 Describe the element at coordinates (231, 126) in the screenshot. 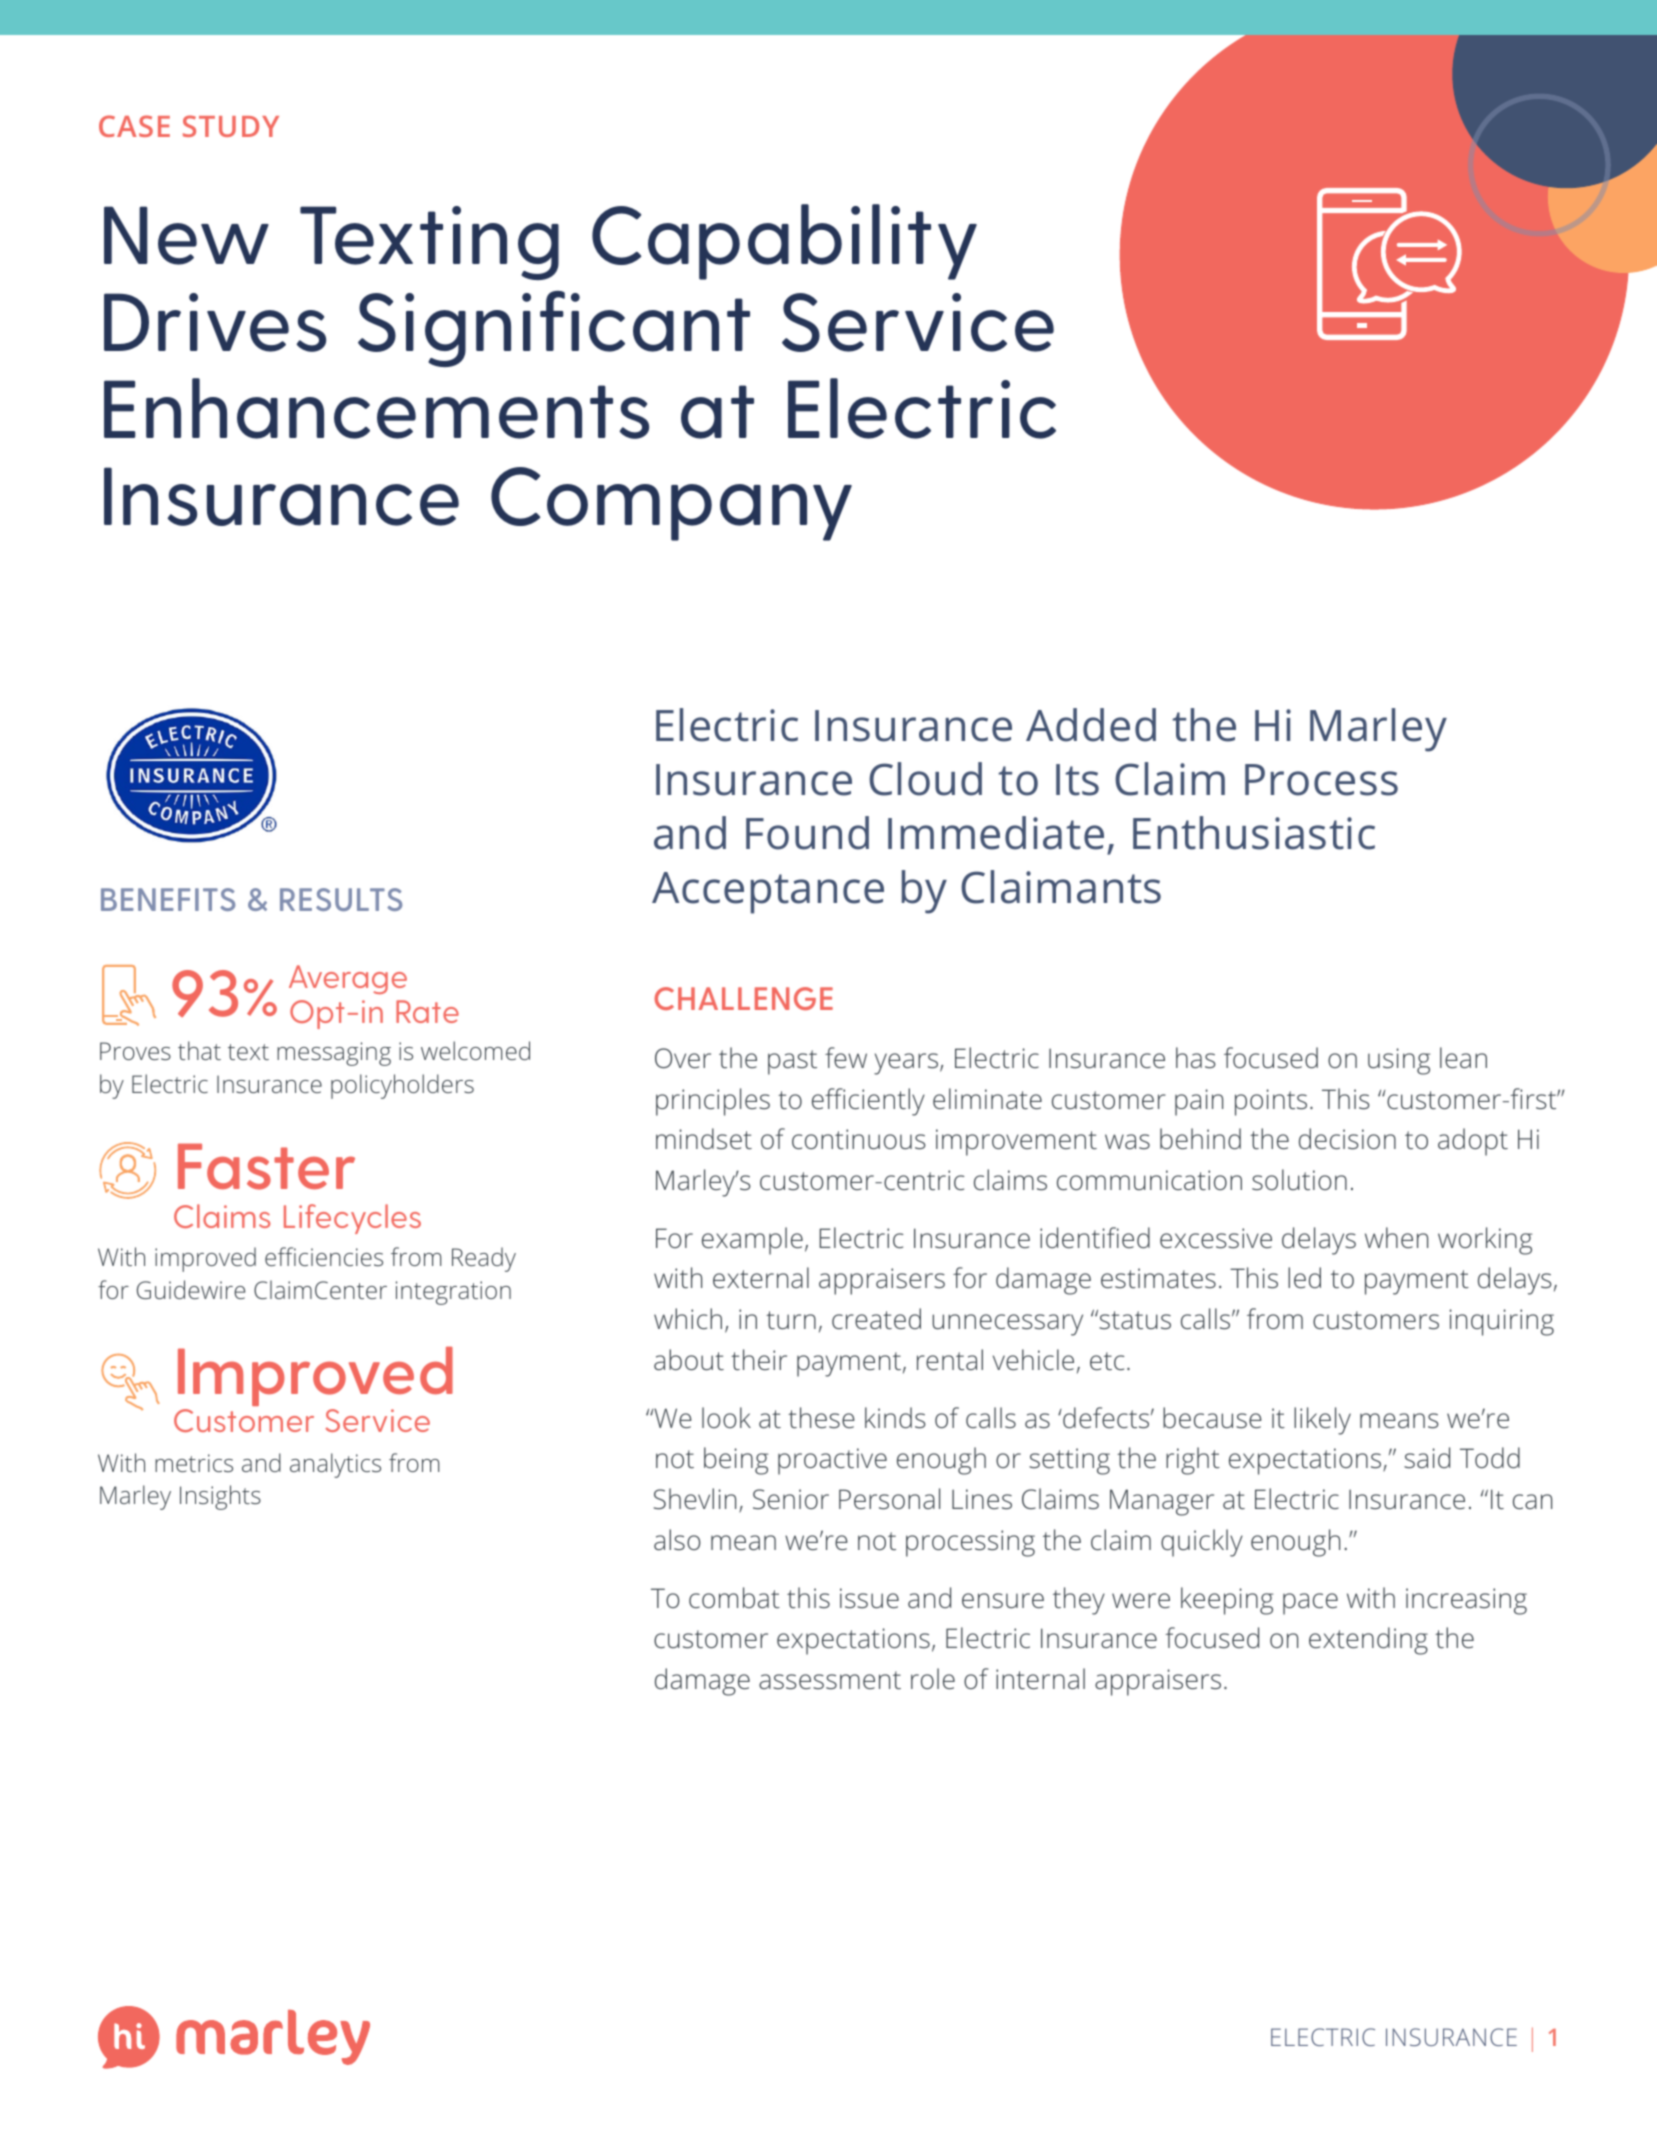

I see `STUDY` at that location.
